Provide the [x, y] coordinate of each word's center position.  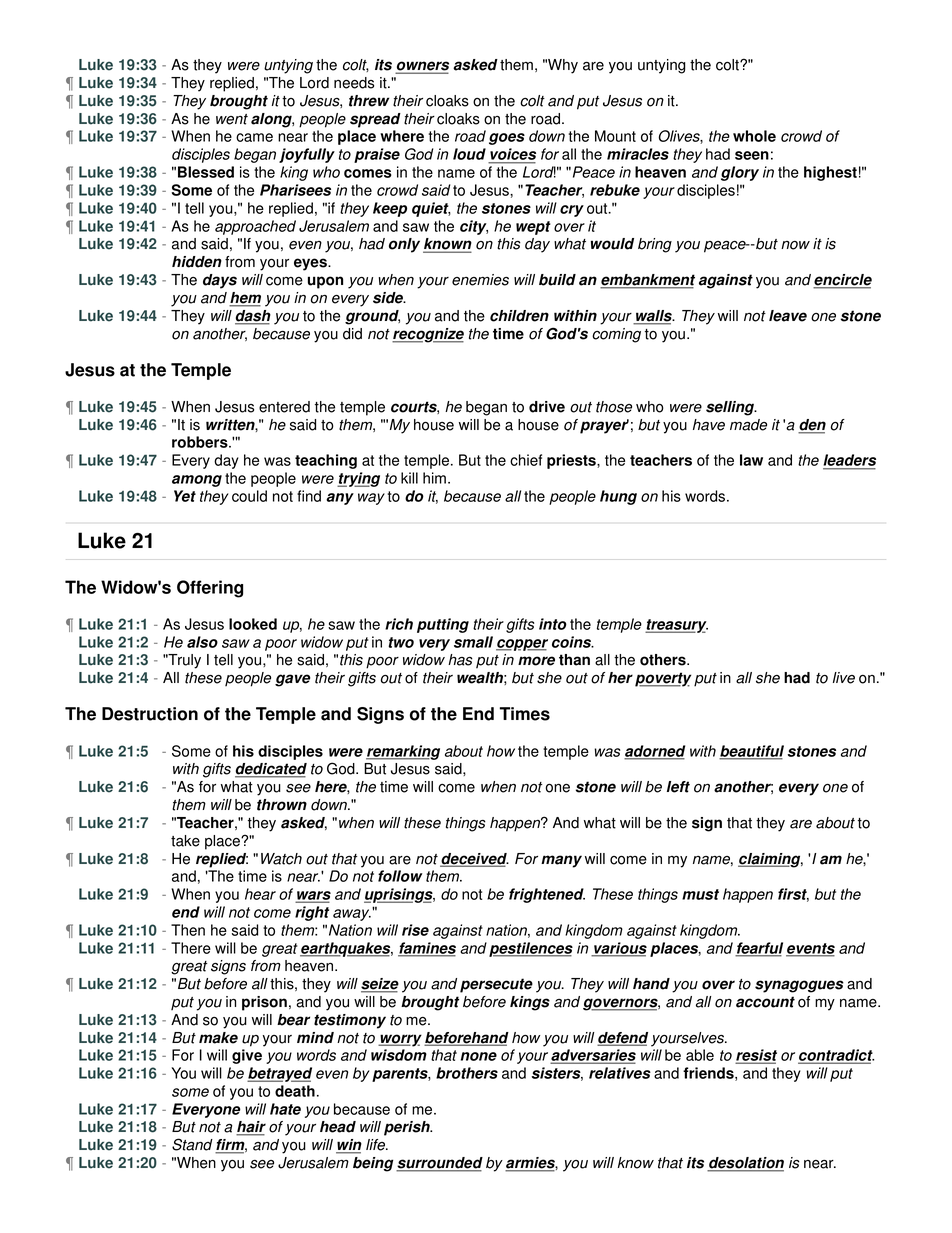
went [232, 119]
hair [251, 1128]
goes [507, 139]
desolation [745, 1164]
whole [754, 136]
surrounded [439, 1164]
